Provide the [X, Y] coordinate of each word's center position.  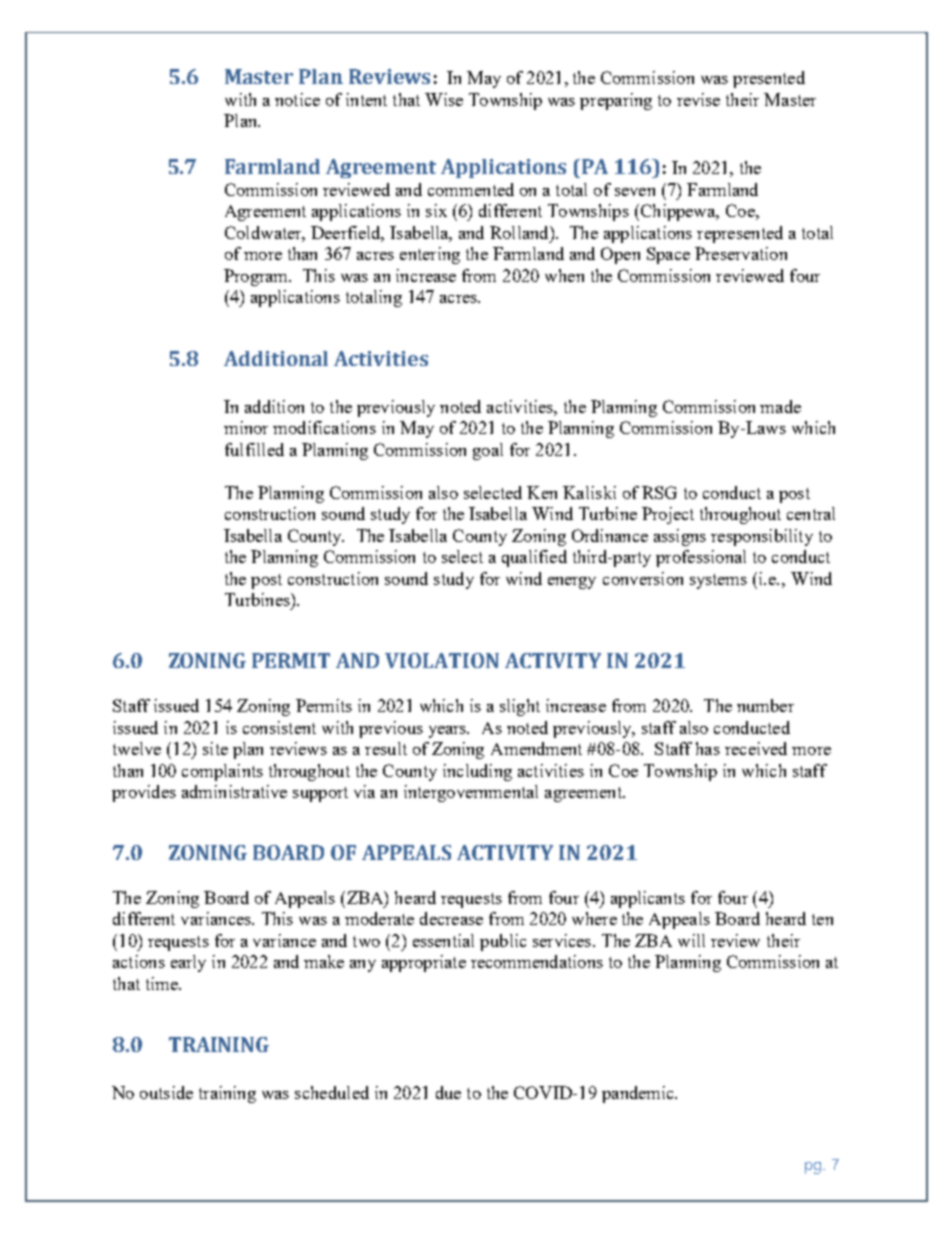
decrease [451, 918]
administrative [234, 791]
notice [297, 99]
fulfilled [254, 449]
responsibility [762, 537]
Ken [542, 492]
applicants [648, 899]
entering [430, 255]
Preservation [741, 253]
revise [698, 99]
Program [257, 277]
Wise [444, 99]
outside [166, 1092]
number [765, 705]
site [215, 748]
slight [520, 707]
